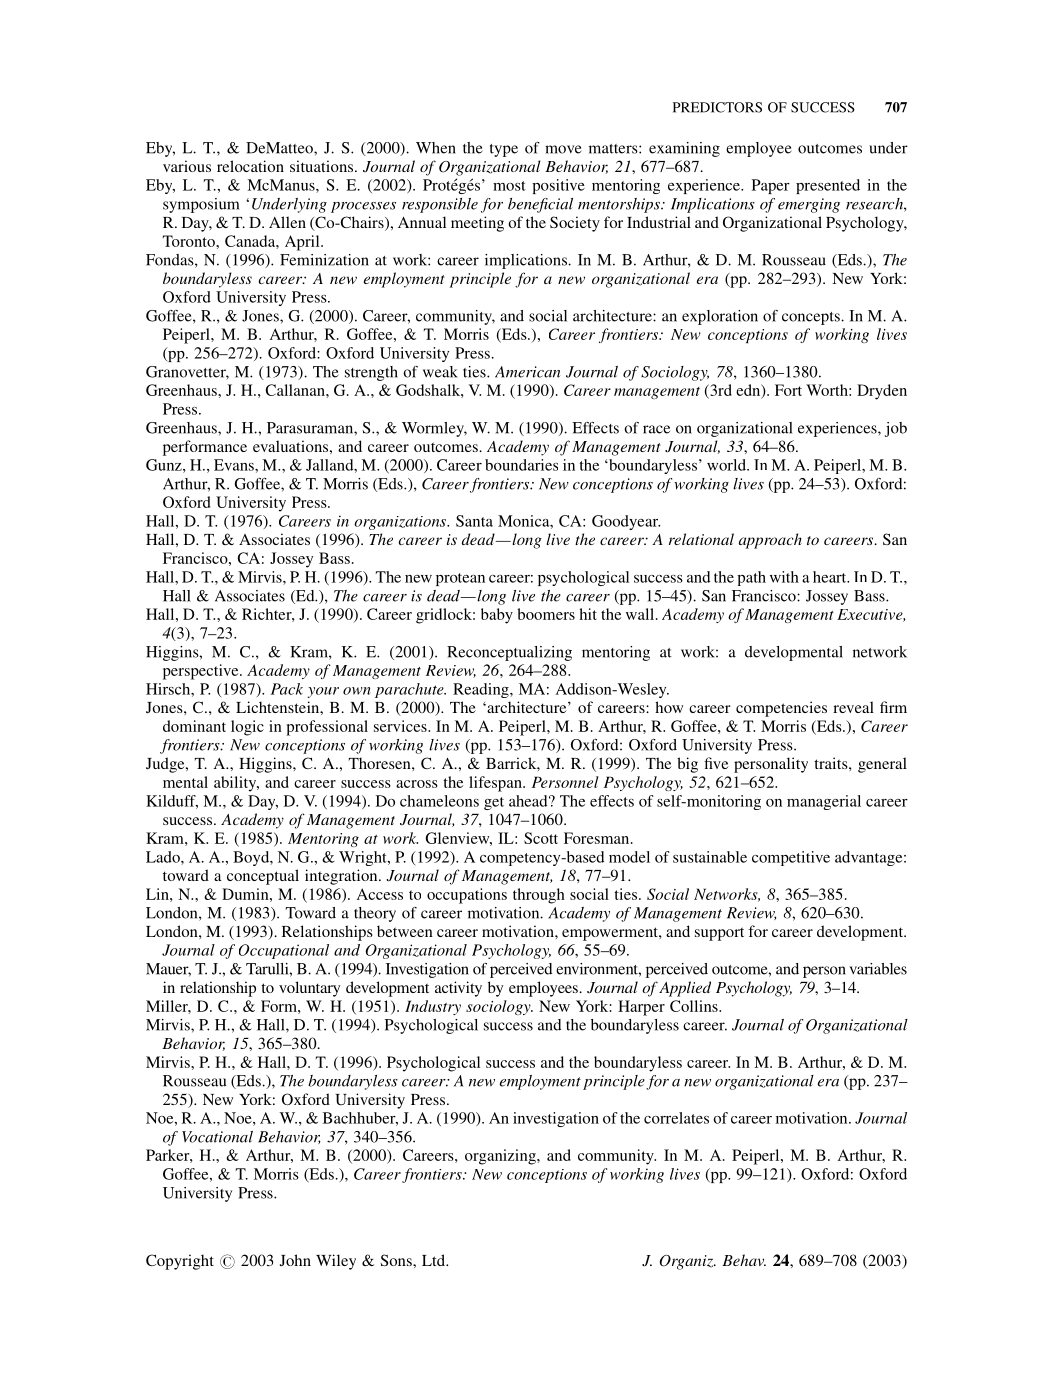  Describe the element at coordinates (434, 1260) in the screenshot. I see `Ltd` at that location.
